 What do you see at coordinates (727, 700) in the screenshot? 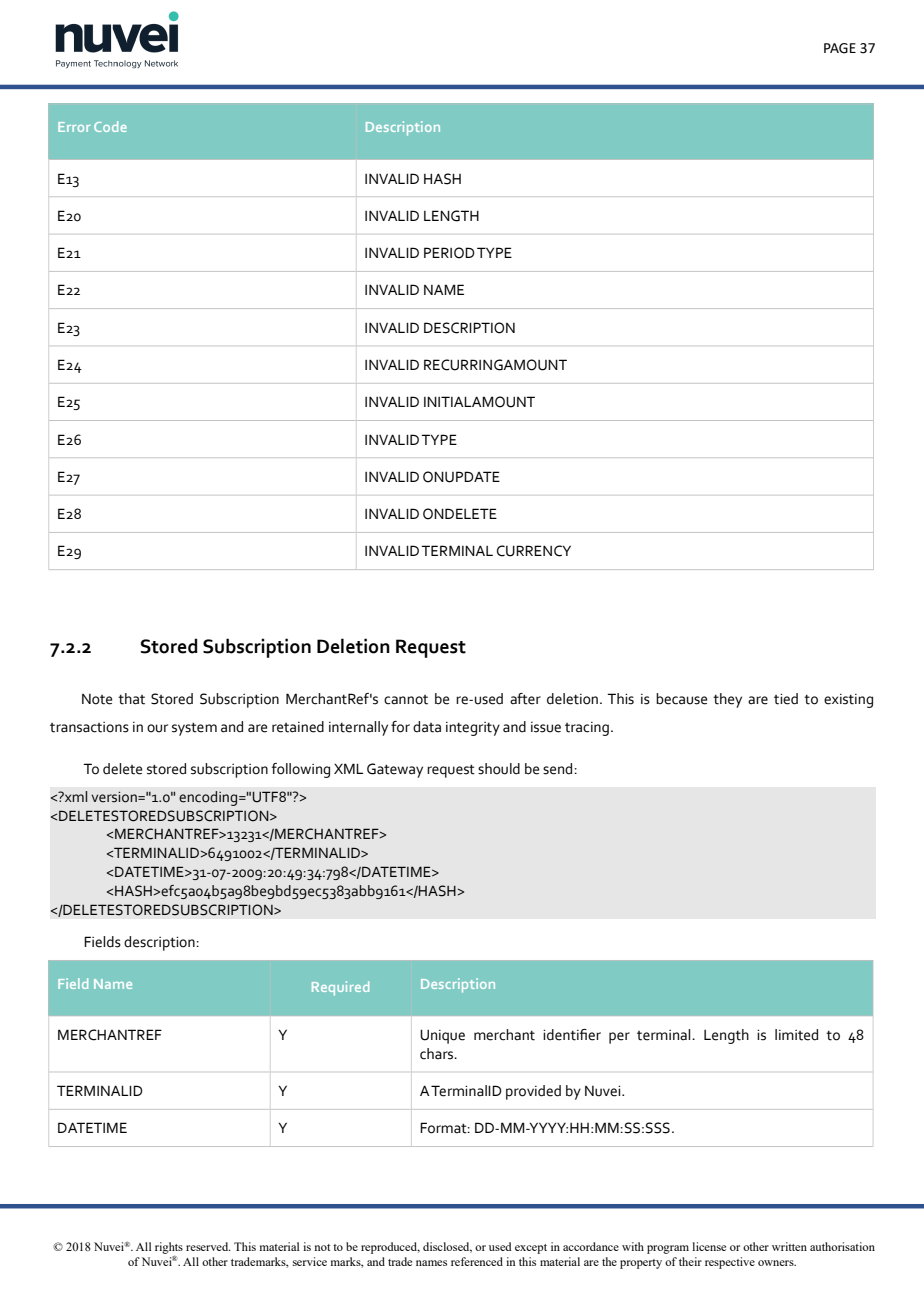
I see `they` at bounding box center [727, 700].
